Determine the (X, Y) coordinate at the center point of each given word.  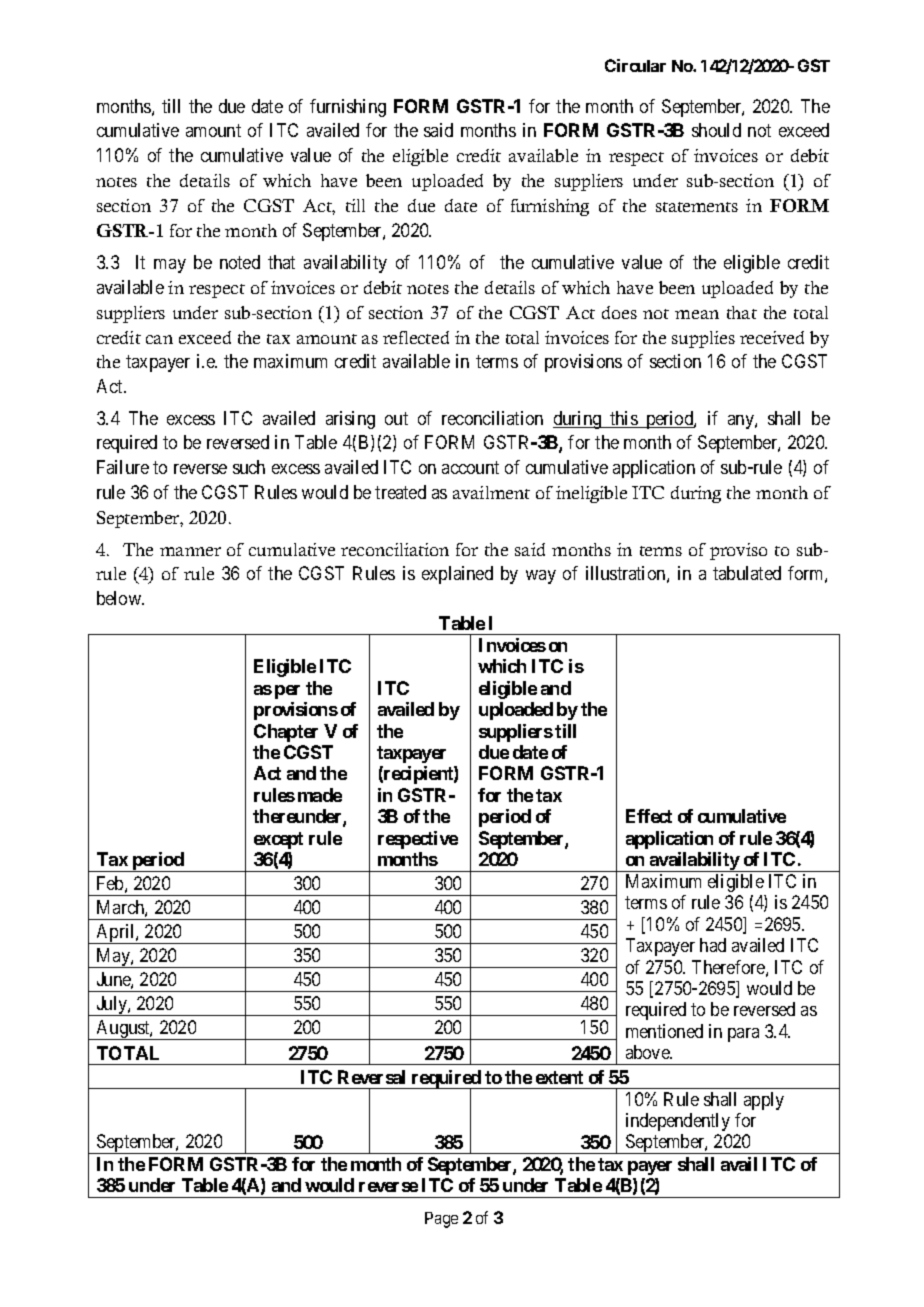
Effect (649, 816)
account (470, 467)
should (716, 130)
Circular (635, 65)
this (623, 419)
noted (240, 262)
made (320, 795)
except (278, 840)
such (249, 467)
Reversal (371, 1077)
